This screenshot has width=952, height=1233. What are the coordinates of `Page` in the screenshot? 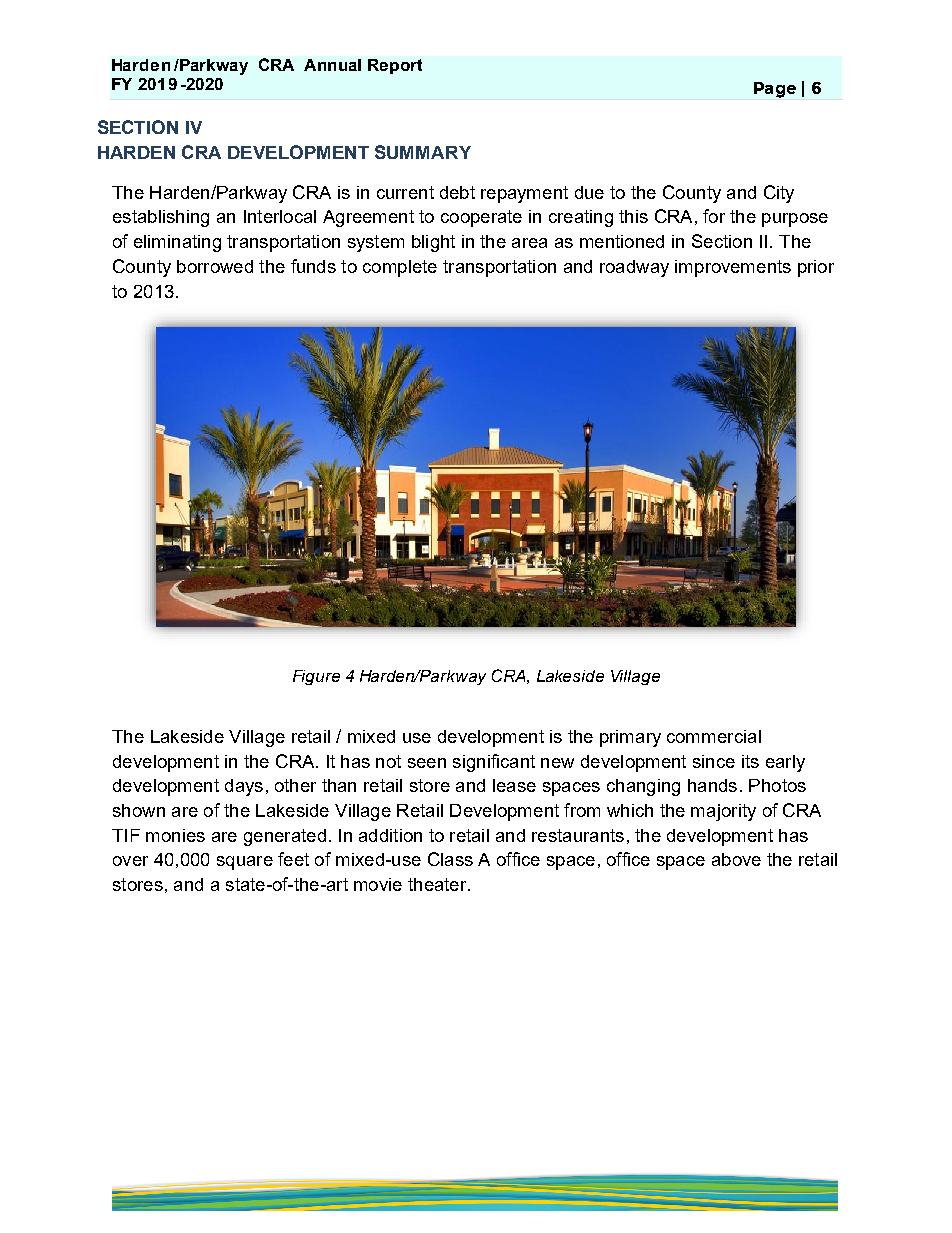 It's located at (775, 90).
